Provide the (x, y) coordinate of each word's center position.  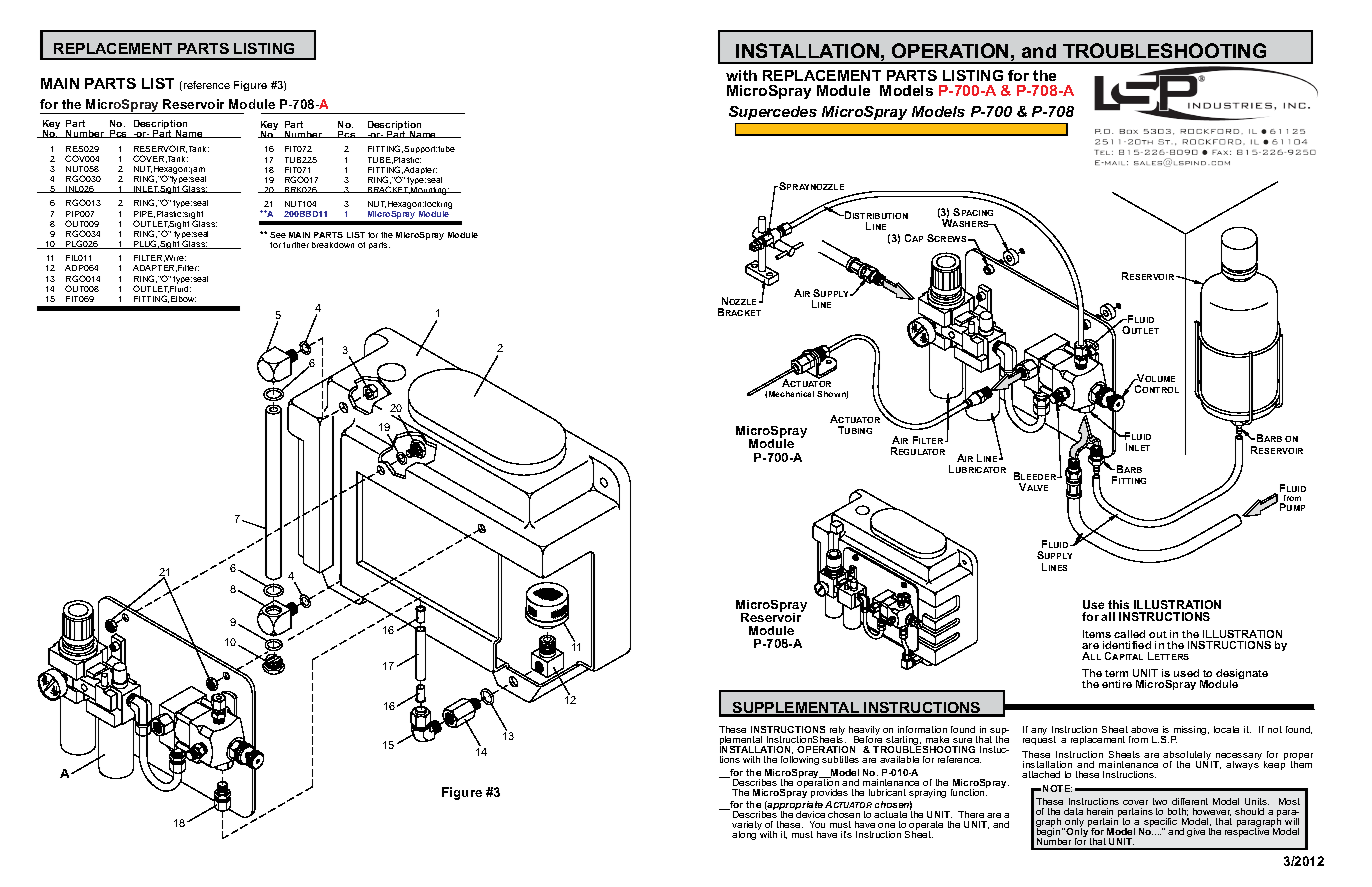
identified (1127, 645)
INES (1058, 568)
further (296, 245)
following (800, 760)
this (1118, 604)
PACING (977, 213)
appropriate (796, 807)
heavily (864, 732)
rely (837, 732)
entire (1117, 684)
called (1129, 634)
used (1186, 673)
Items (1097, 634)
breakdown (333, 245)
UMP (1296, 508)
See (278, 235)
